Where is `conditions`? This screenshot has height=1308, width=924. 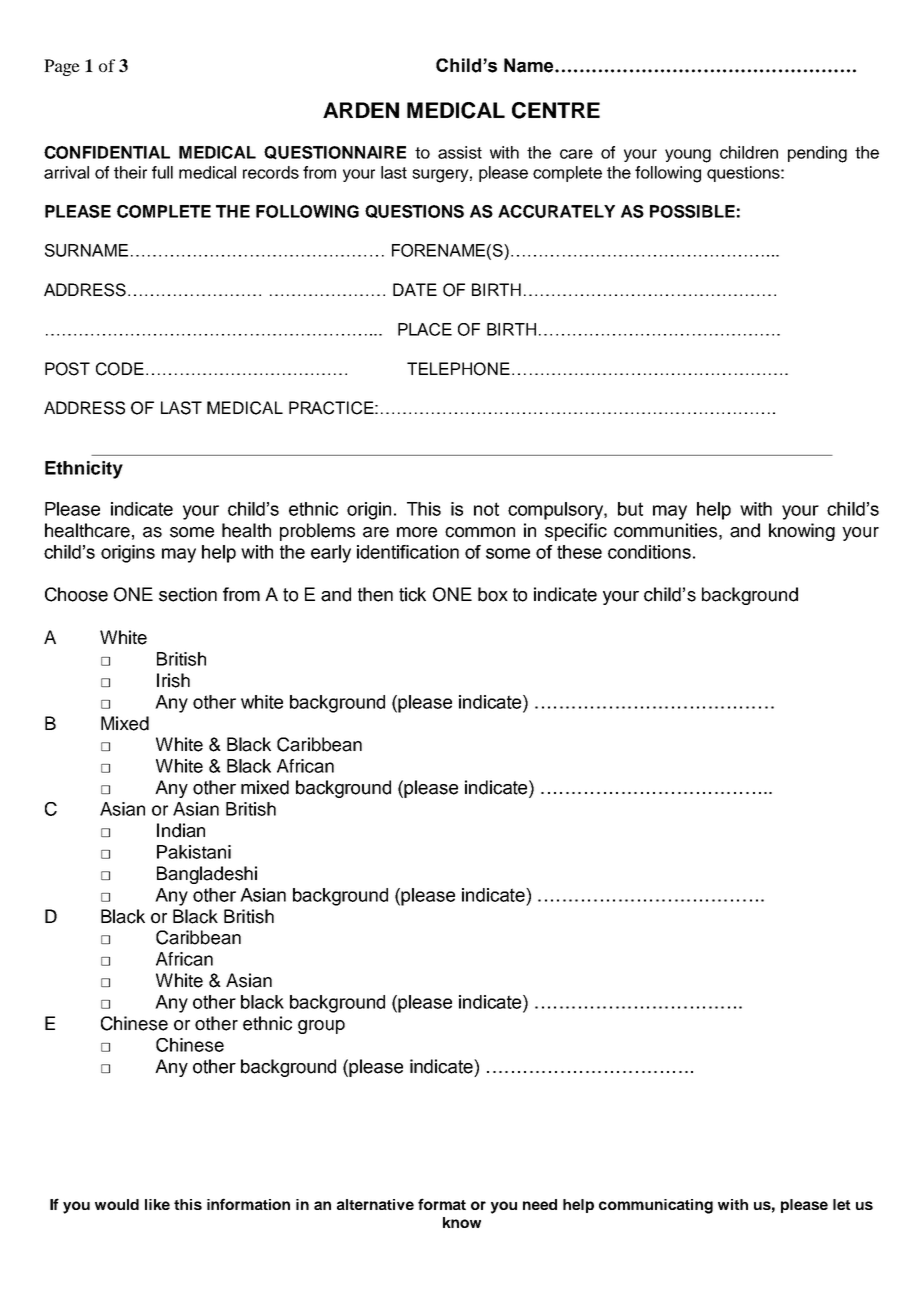
conditions is located at coordinates (649, 552).
